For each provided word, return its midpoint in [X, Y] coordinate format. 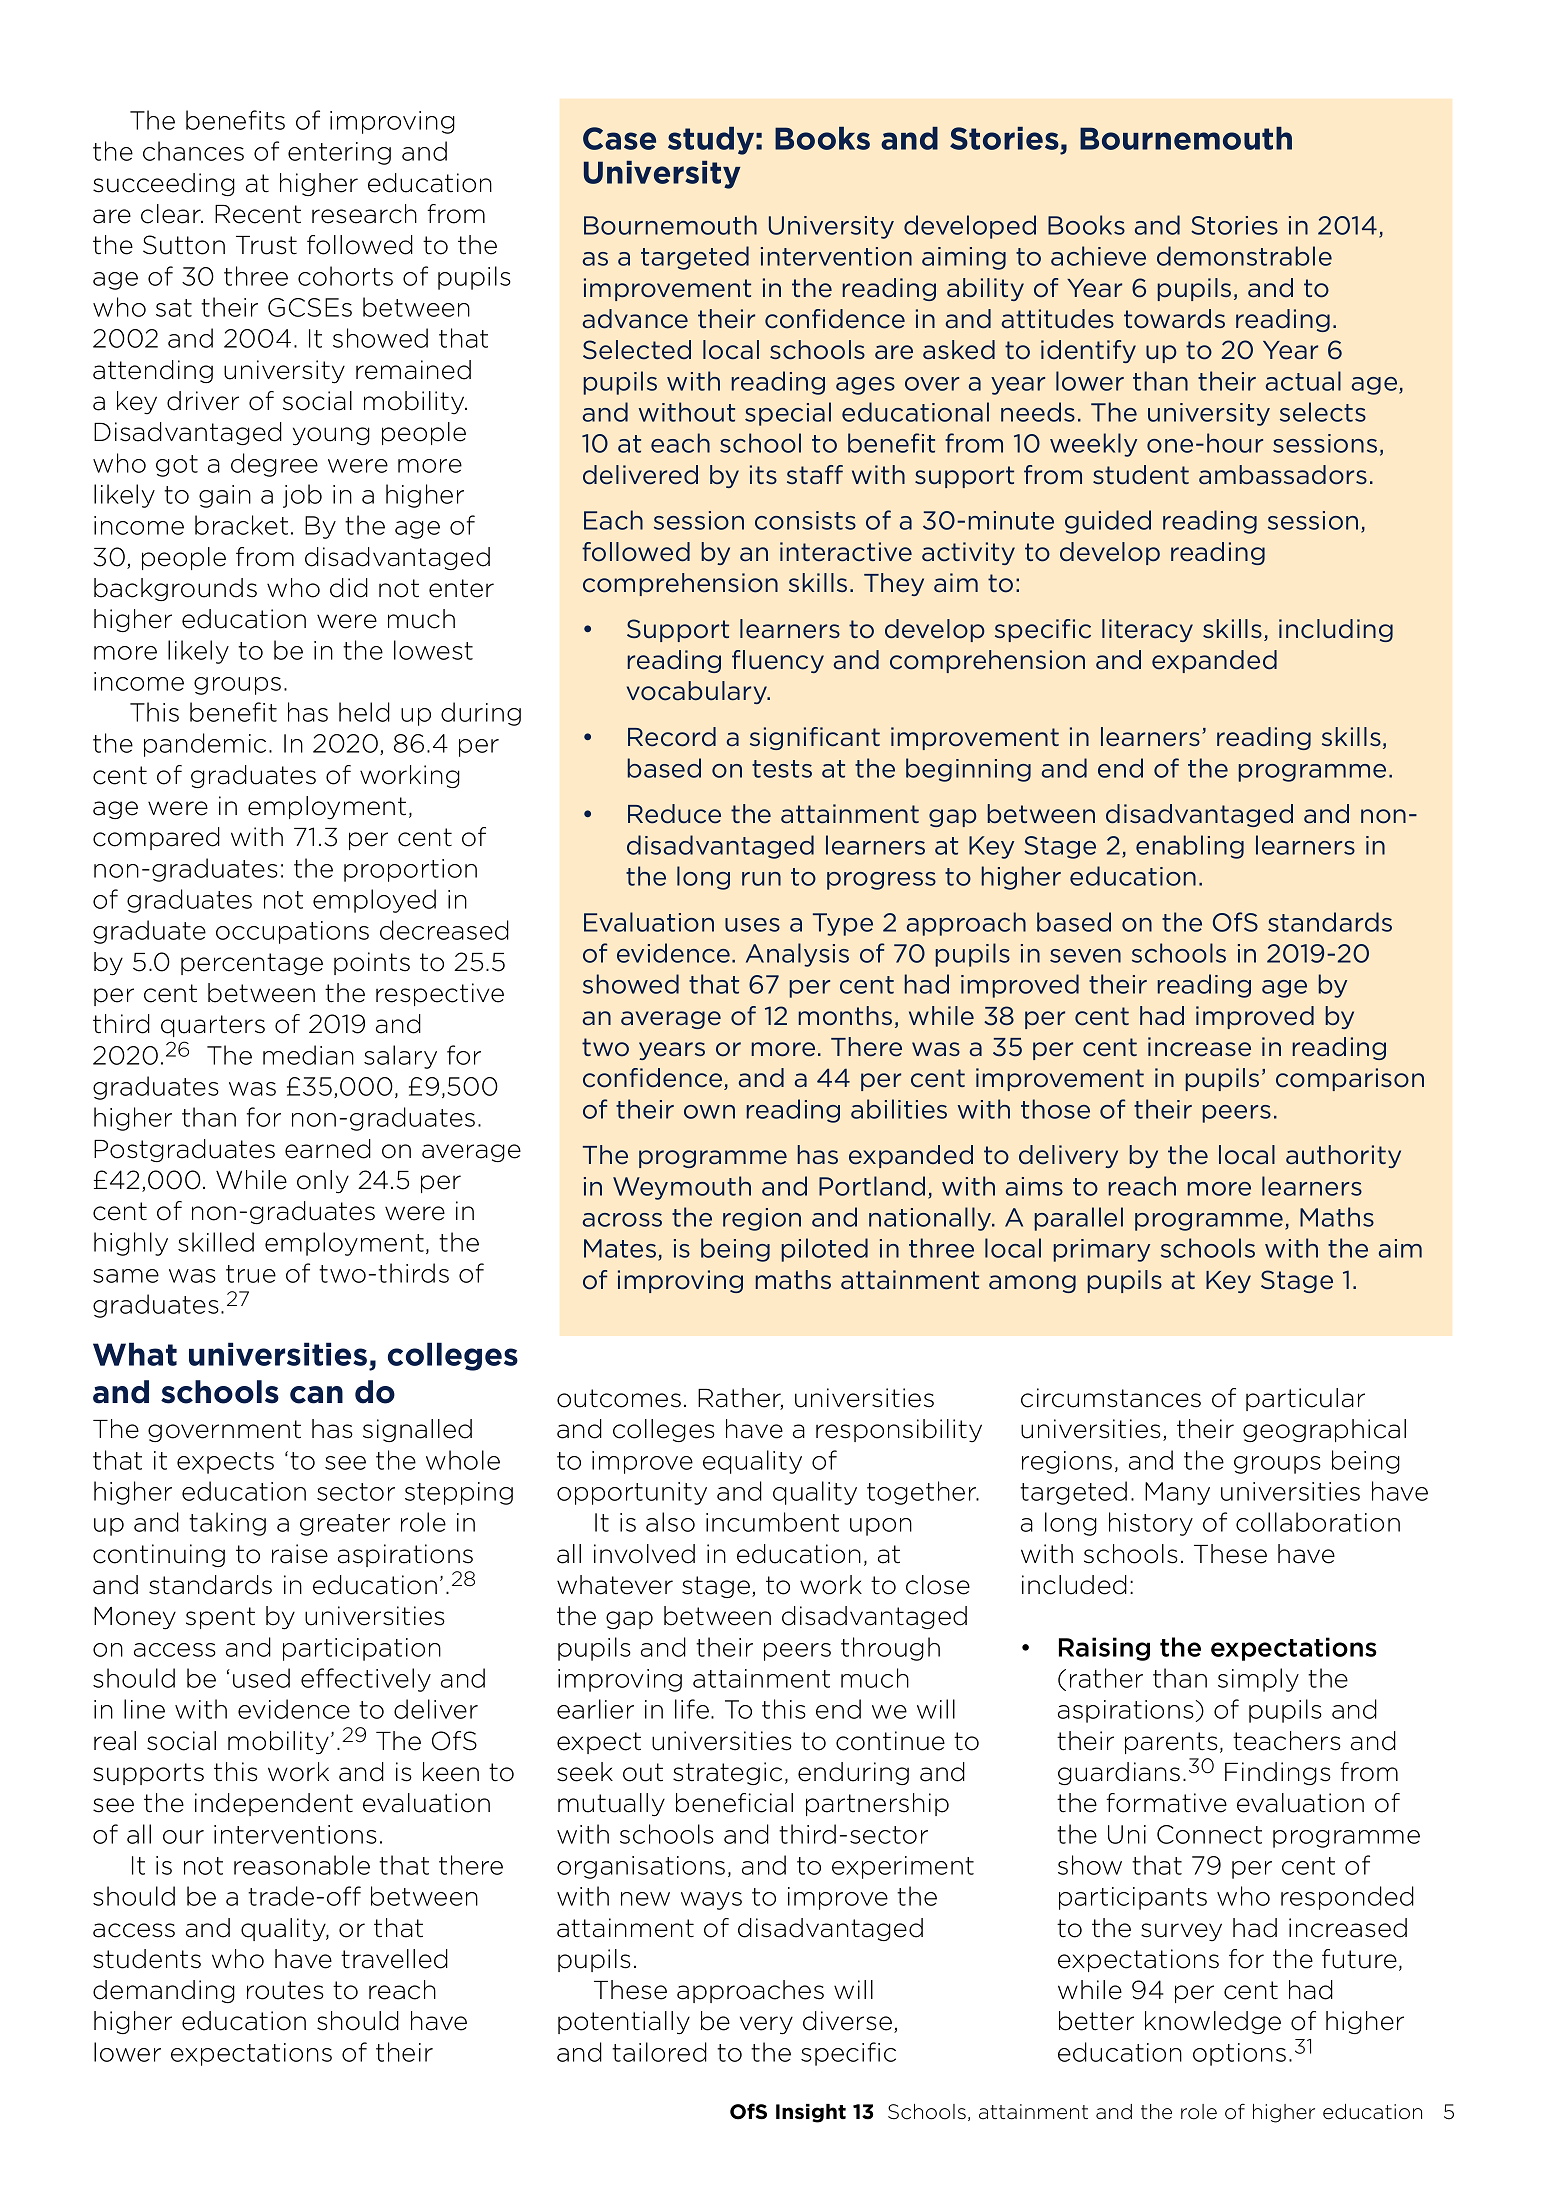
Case [619, 138]
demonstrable [1244, 256]
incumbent [772, 1522]
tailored [659, 2052]
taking [227, 1524]
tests [782, 769]
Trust [266, 245]
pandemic [205, 745]
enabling [1190, 847]
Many [1177, 1493]
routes [285, 1990]
